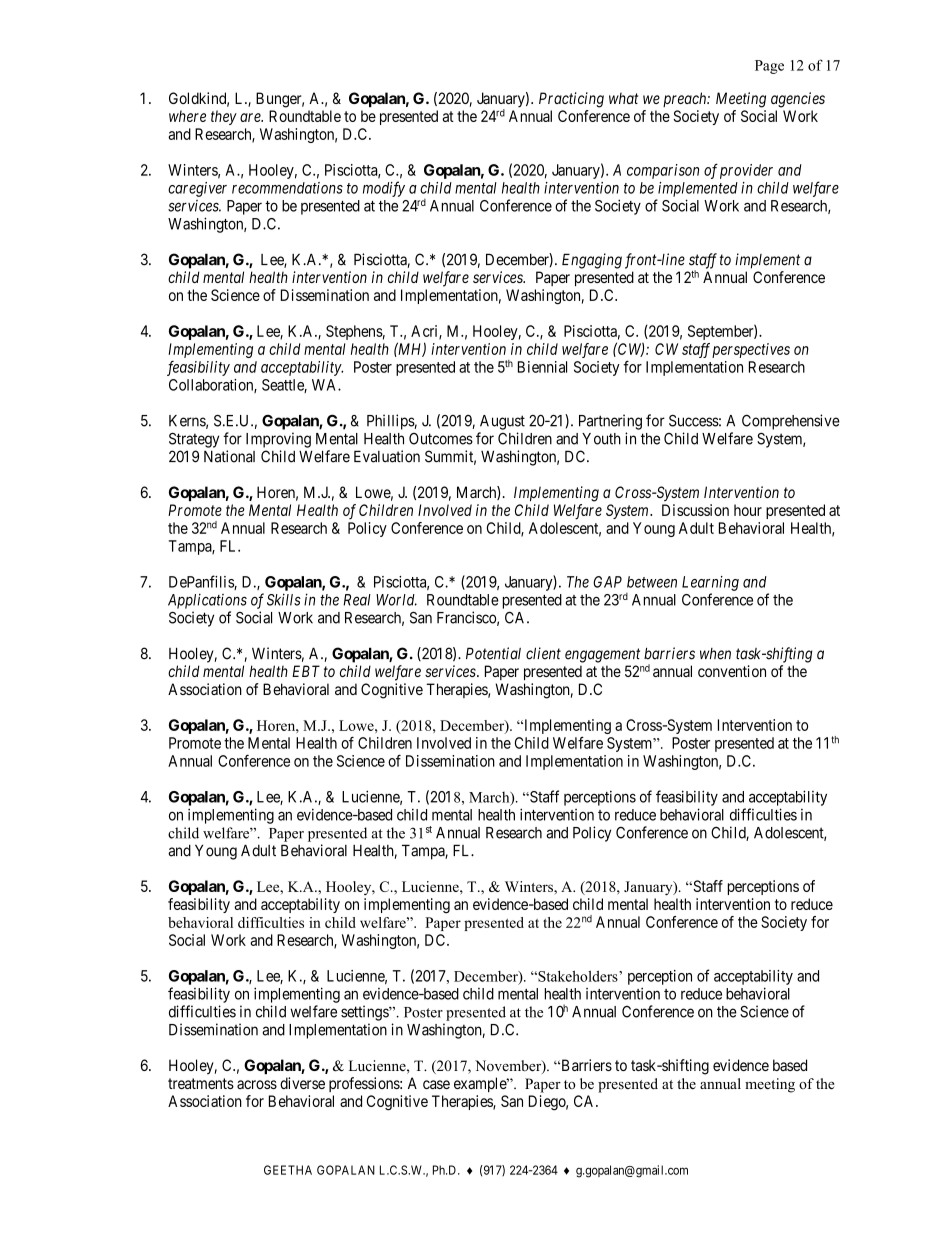 The width and height of the page is (952, 1233). I want to click on Practicing, so click(571, 100).
